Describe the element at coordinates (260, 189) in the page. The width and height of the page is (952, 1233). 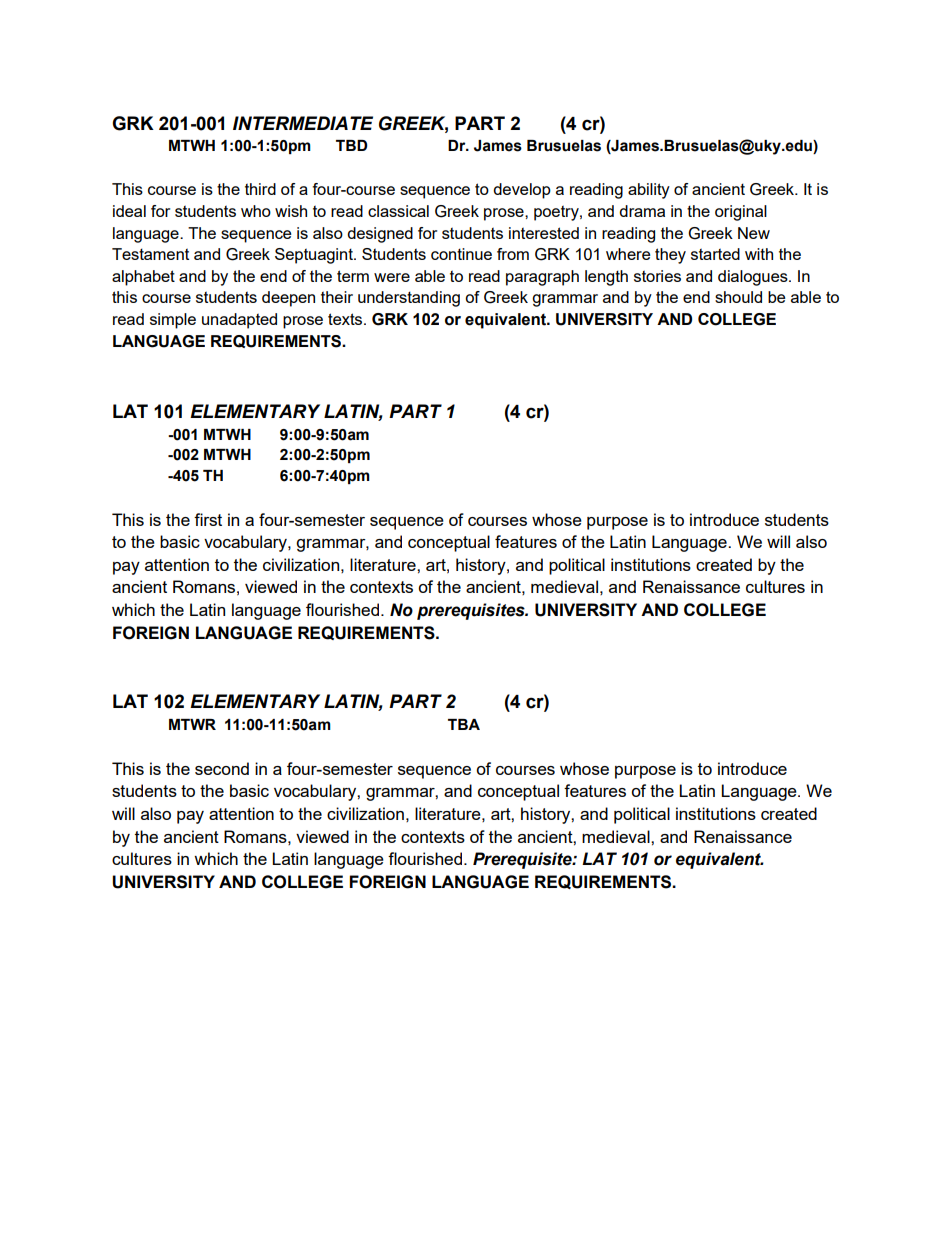
I see `third` at that location.
